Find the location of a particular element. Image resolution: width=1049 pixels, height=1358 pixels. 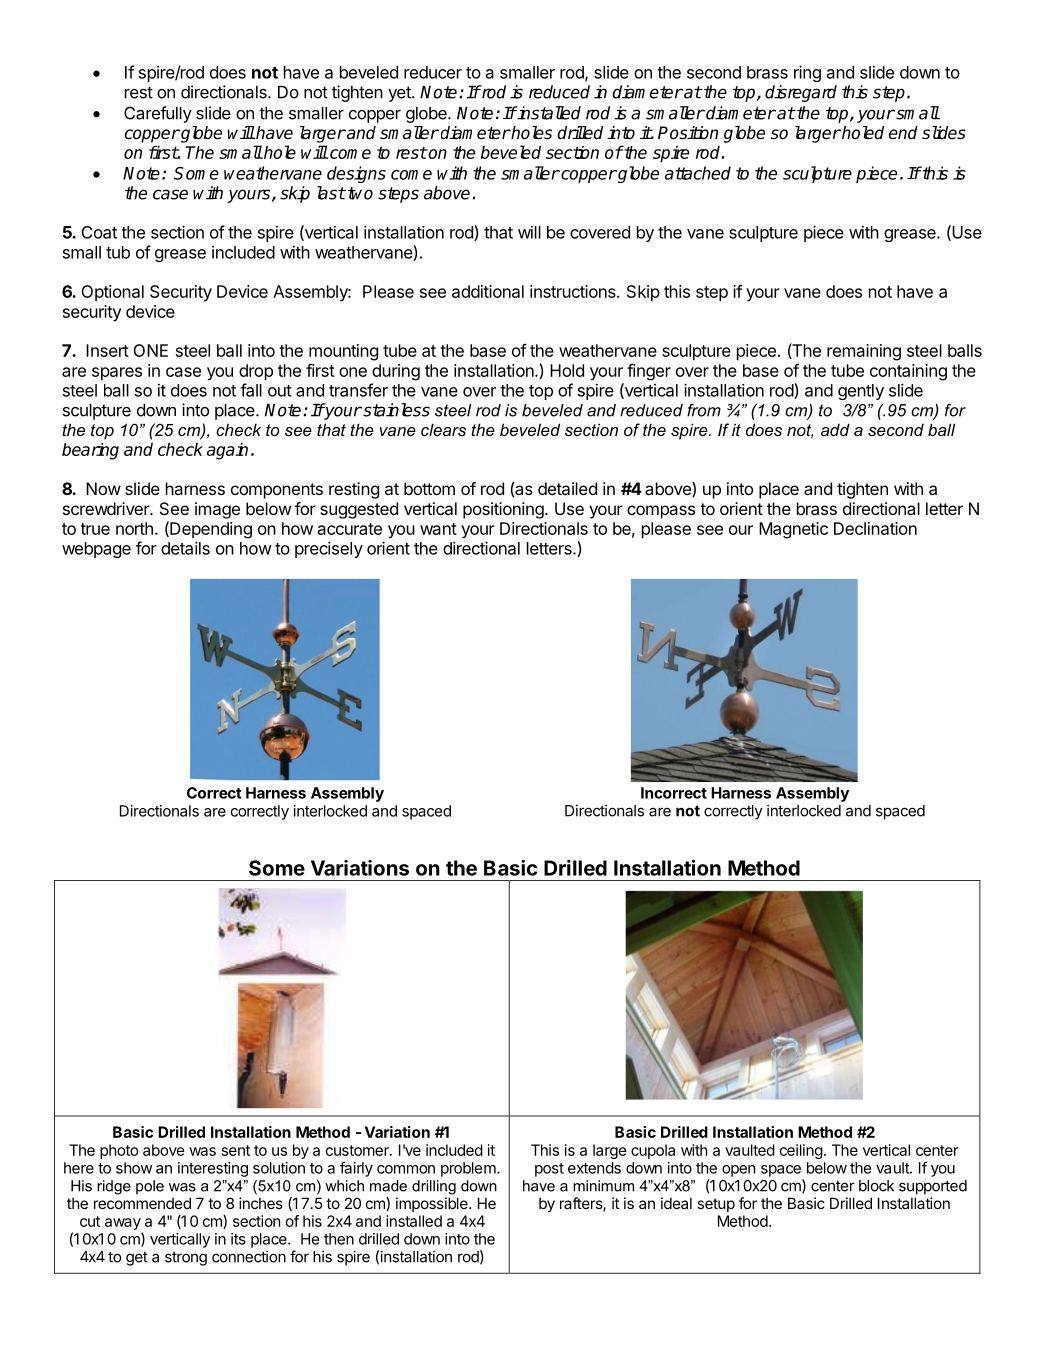

Carefully is located at coordinates (158, 114).
